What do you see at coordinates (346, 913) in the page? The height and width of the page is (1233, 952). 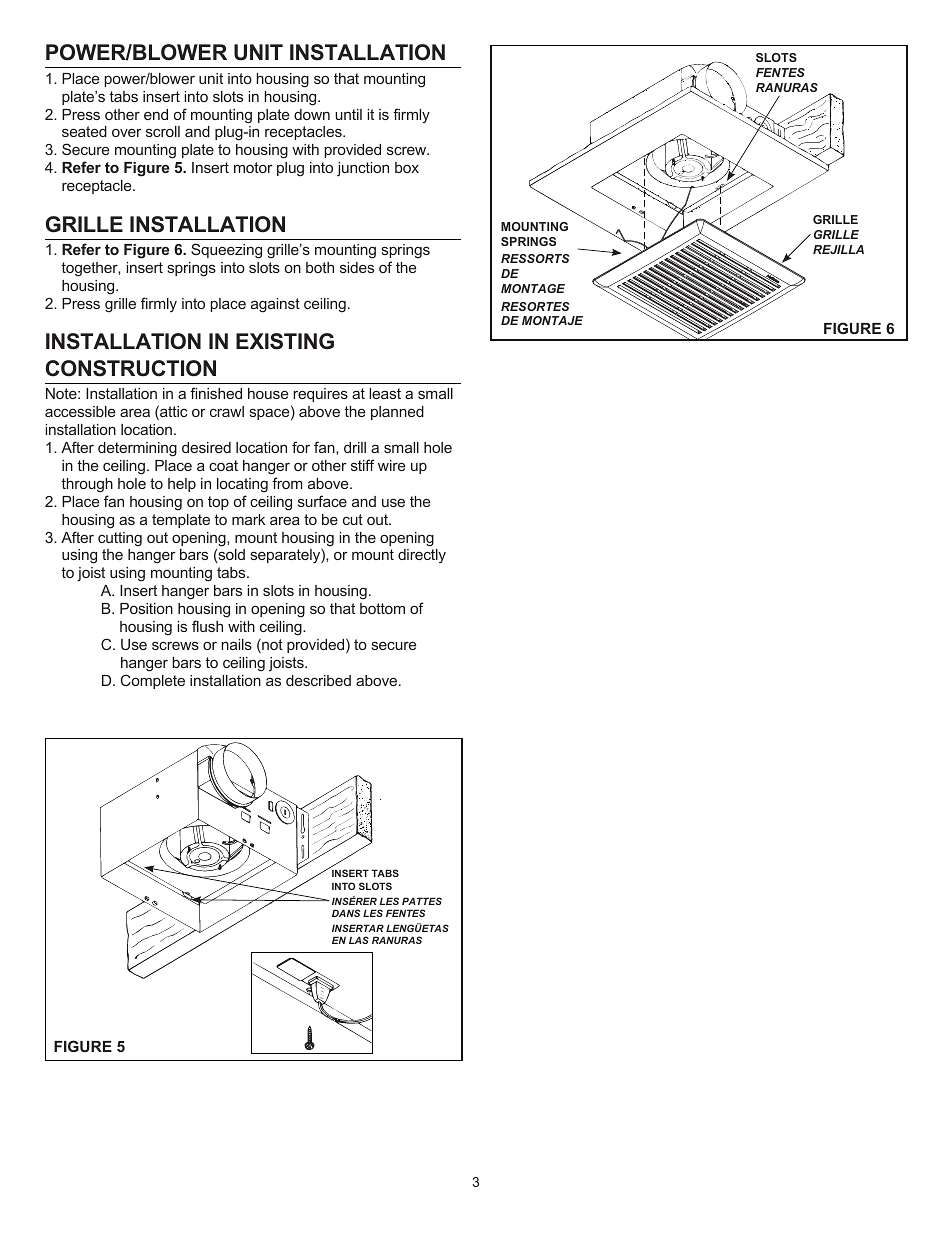 I see `DANS` at bounding box center [346, 913].
